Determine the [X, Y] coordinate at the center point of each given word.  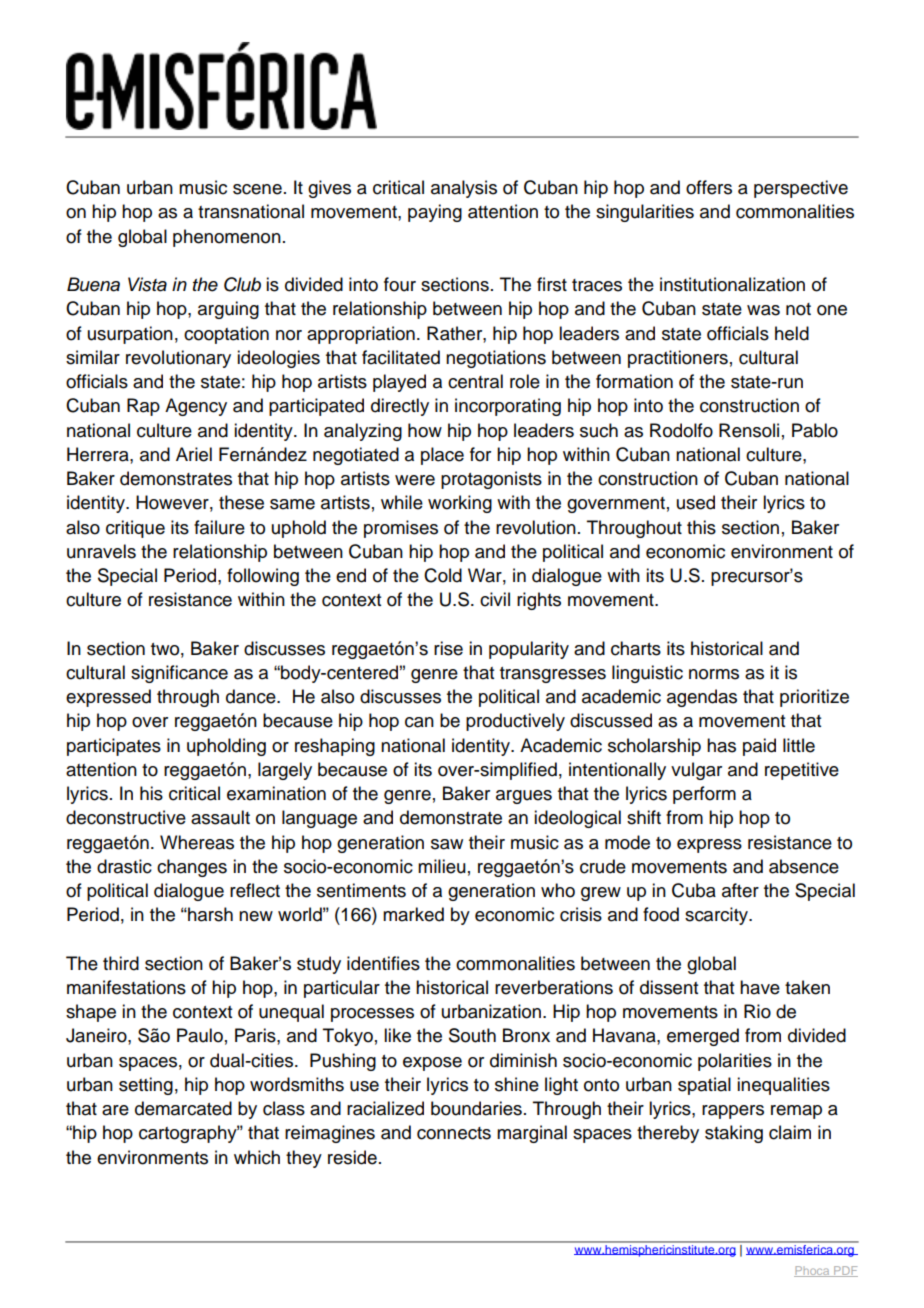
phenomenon [227, 238]
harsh [209, 914]
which [257, 1157]
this [701, 527]
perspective [801, 189]
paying [435, 213]
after [740, 890]
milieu [442, 866]
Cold [443, 575]
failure [219, 527]
